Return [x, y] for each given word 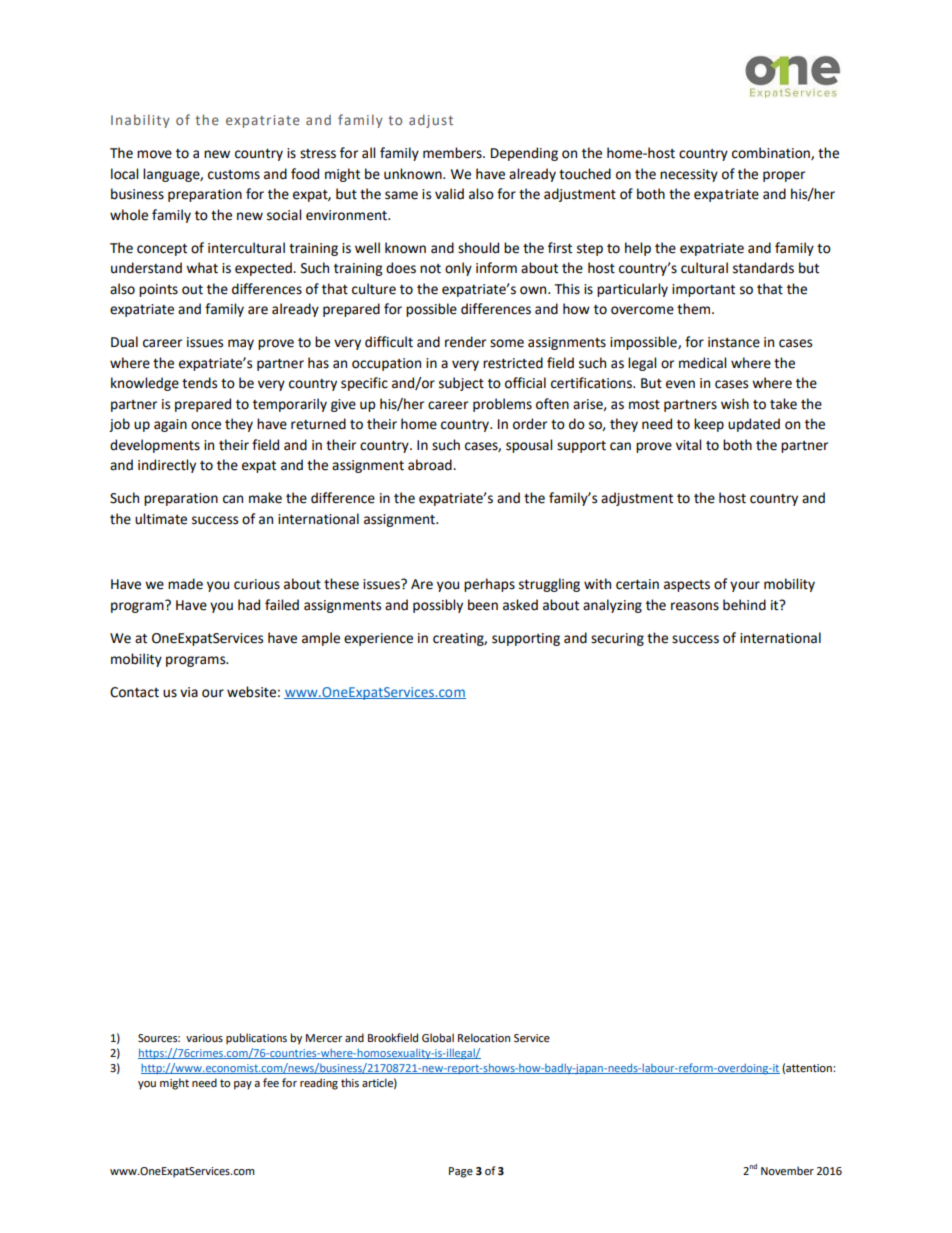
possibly [438, 606]
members [453, 153]
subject [461, 384]
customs [234, 175]
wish [735, 404]
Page [461, 1172]
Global [438, 1038]
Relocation [484, 1038]
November [787, 1171]
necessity [689, 175]
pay [243, 1085]
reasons [695, 606]
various [204, 1038]
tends [199, 383]
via [189, 692]
